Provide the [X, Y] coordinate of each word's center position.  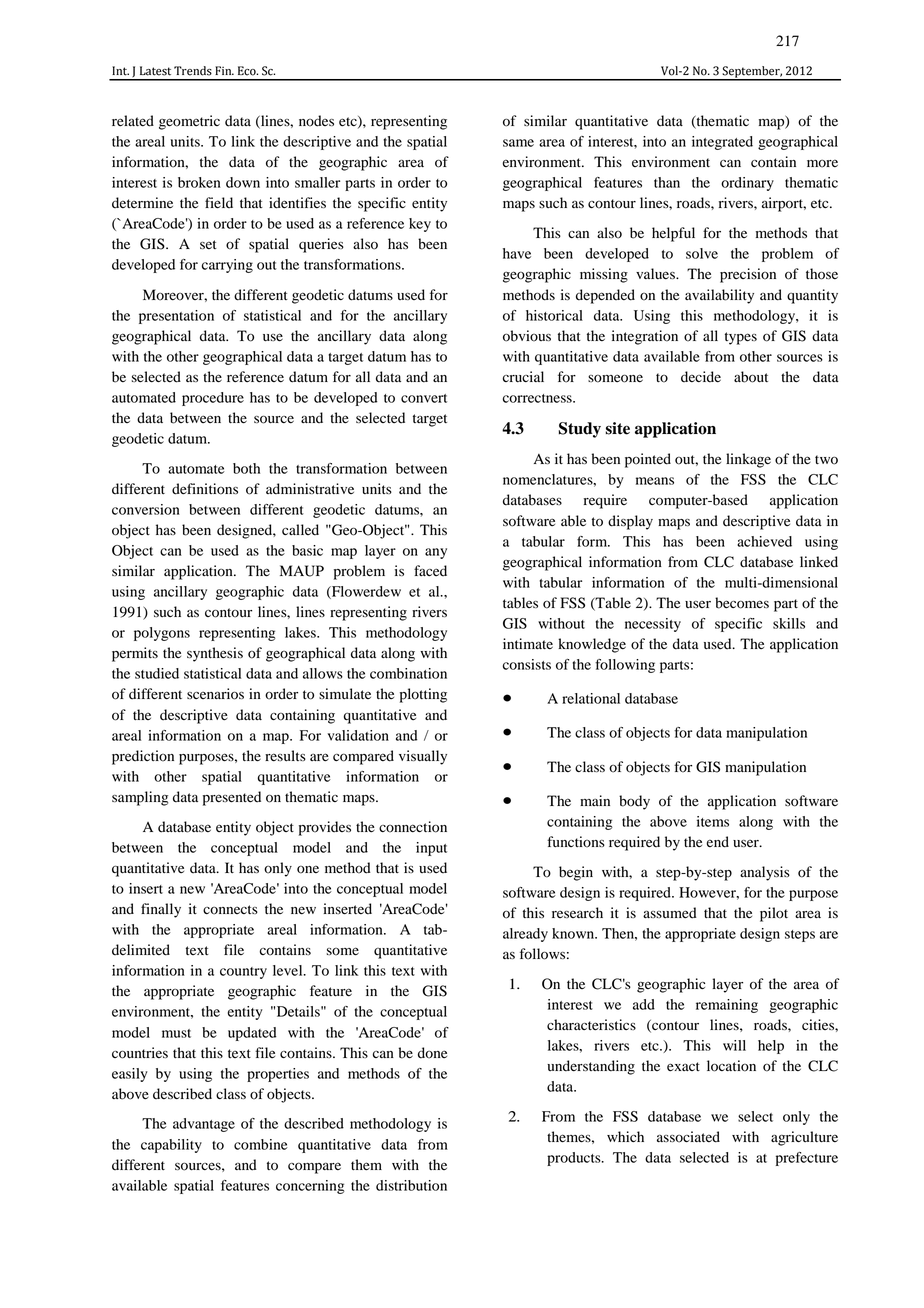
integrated [722, 143]
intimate [528, 644]
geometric [189, 122]
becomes [742, 603]
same [518, 143]
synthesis [215, 654]
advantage [204, 1125]
